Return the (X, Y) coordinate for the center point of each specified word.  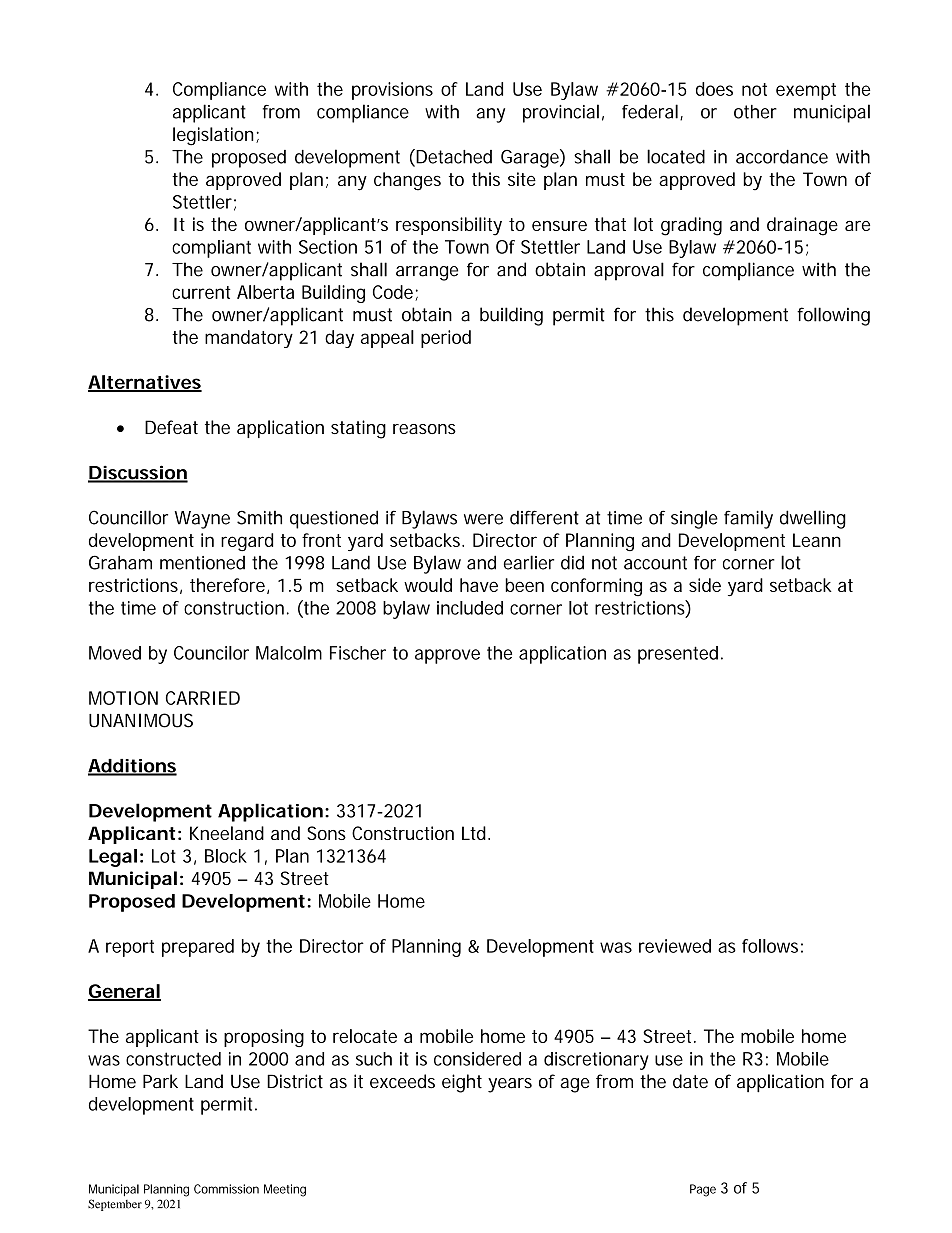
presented (680, 655)
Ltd (475, 833)
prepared (198, 948)
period (446, 339)
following (833, 316)
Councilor (211, 653)
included (470, 608)
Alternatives (145, 383)
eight (462, 1083)
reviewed (675, 946)
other (755, 112)
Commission (226, 1189)
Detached (453, 157)
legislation (215, 136)
